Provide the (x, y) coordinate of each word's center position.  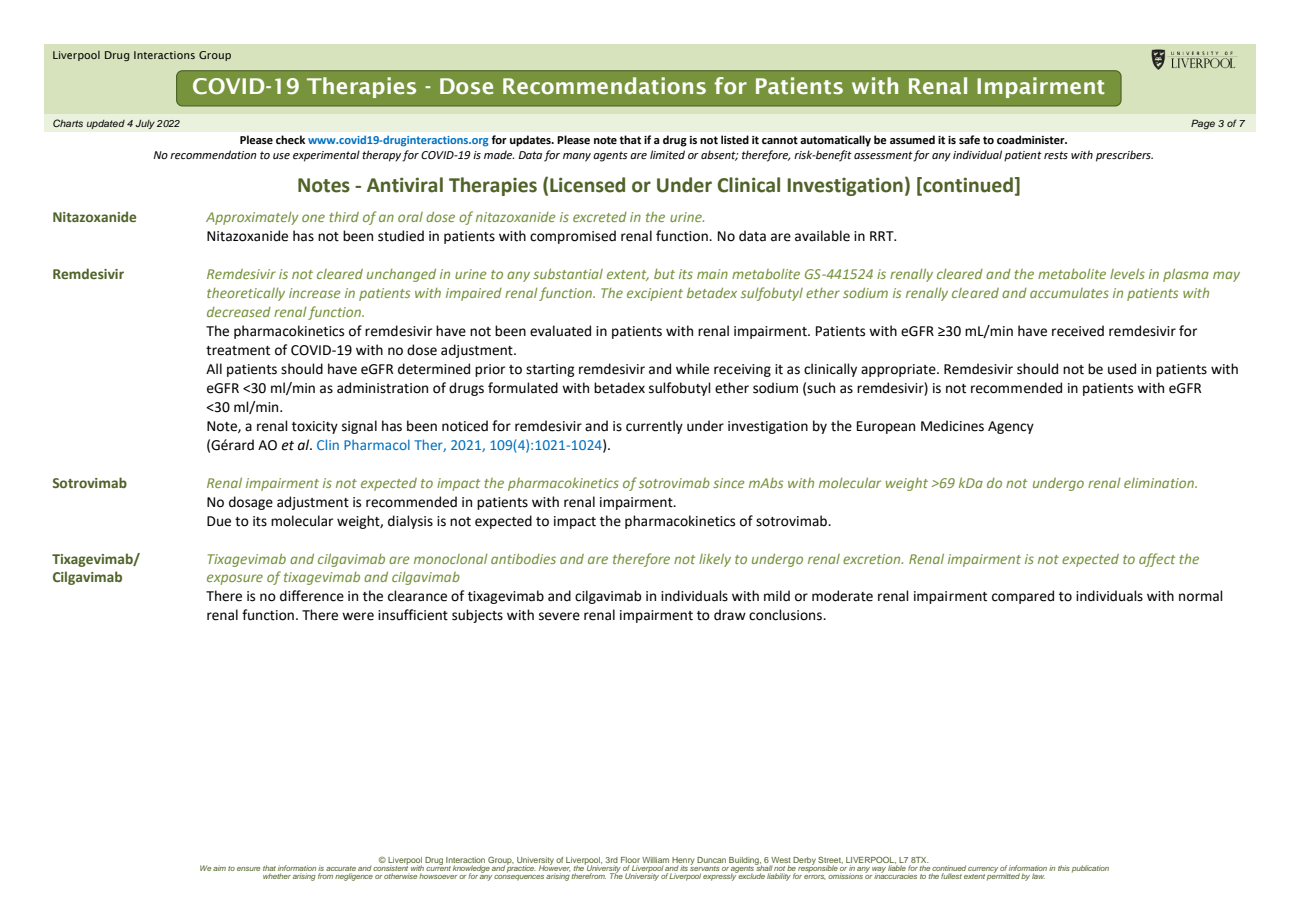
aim (219, 868)
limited (667, 154)
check (290, 139)
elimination (1160, 483)
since (729, 483)
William (655, 860)
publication (1090, 869)
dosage (251, 503)
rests (1056, 155)
